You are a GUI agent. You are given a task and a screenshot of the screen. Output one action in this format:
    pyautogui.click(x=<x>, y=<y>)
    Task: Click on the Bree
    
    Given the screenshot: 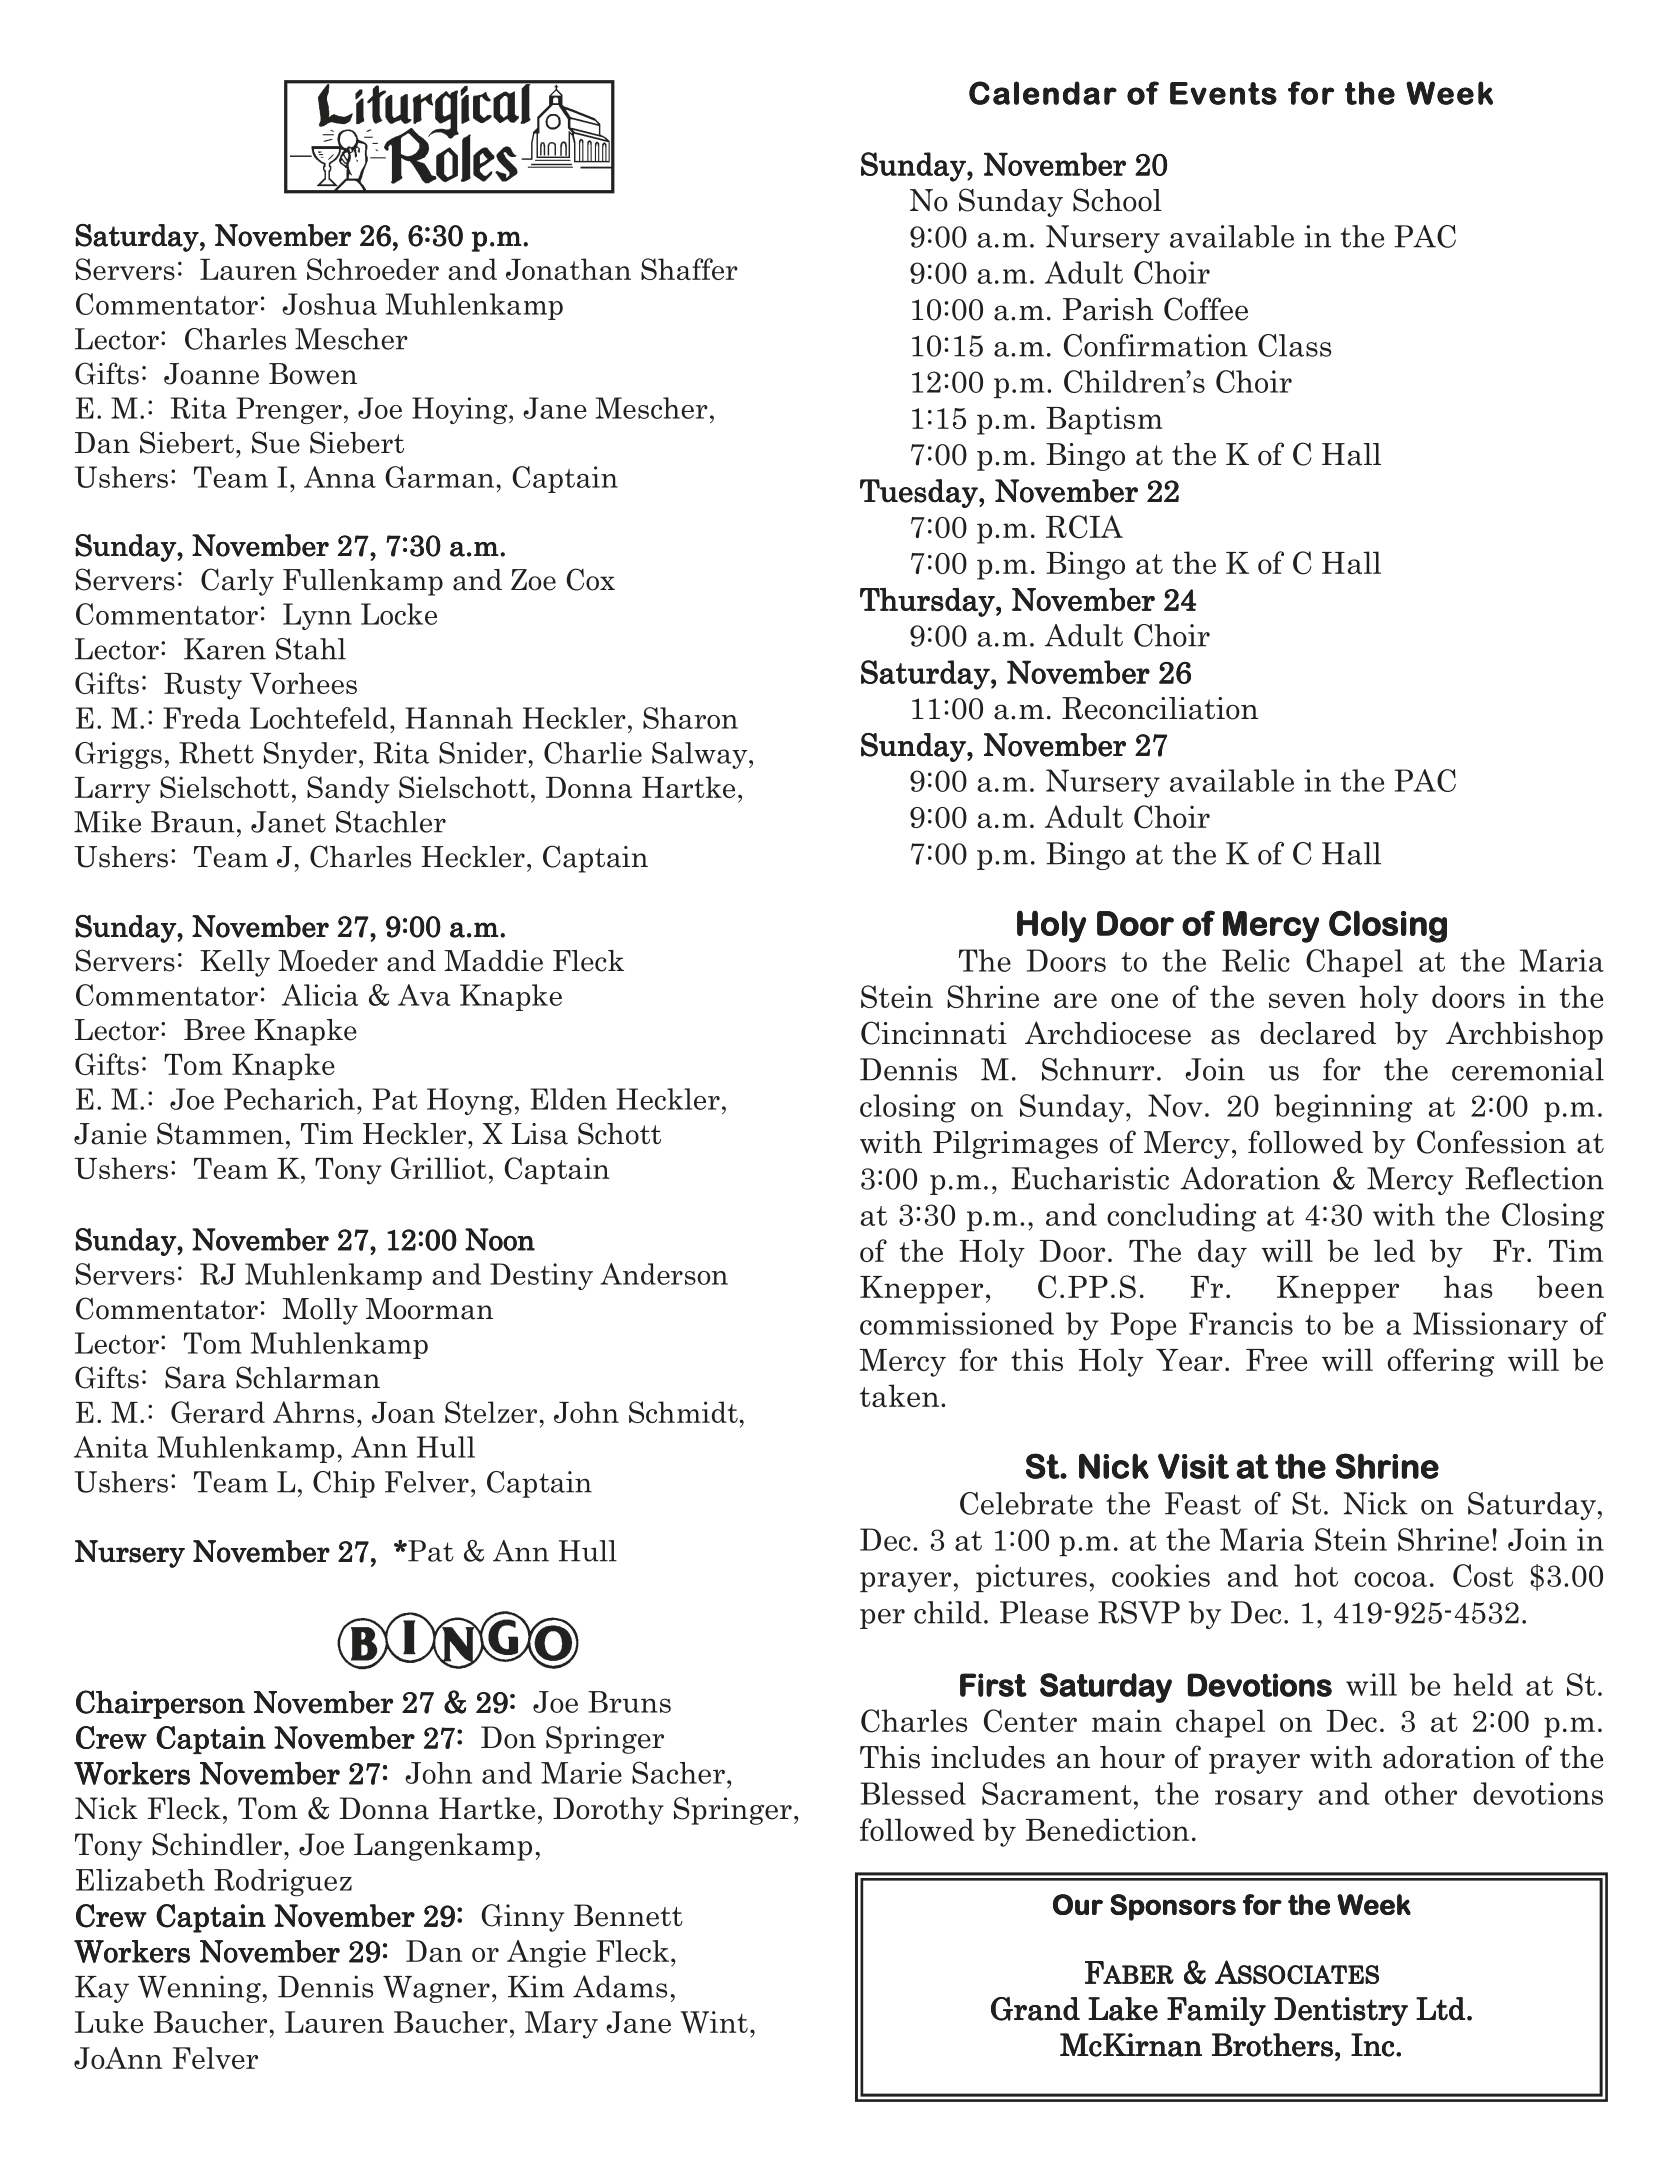 What is the action you would take?
    pyautogui.click(x=214, y=1030)
